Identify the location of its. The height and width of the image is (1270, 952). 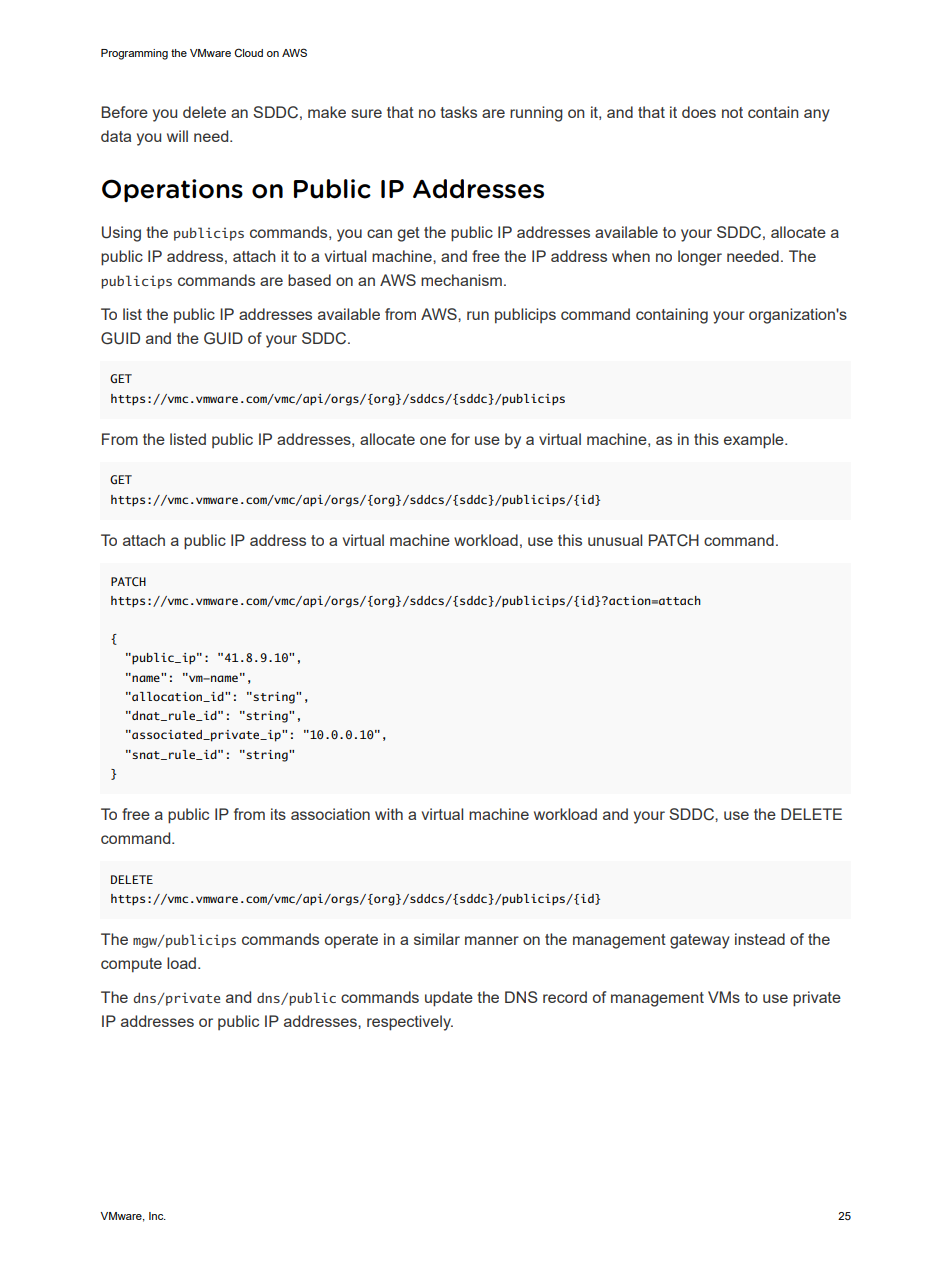
(278, 814).
